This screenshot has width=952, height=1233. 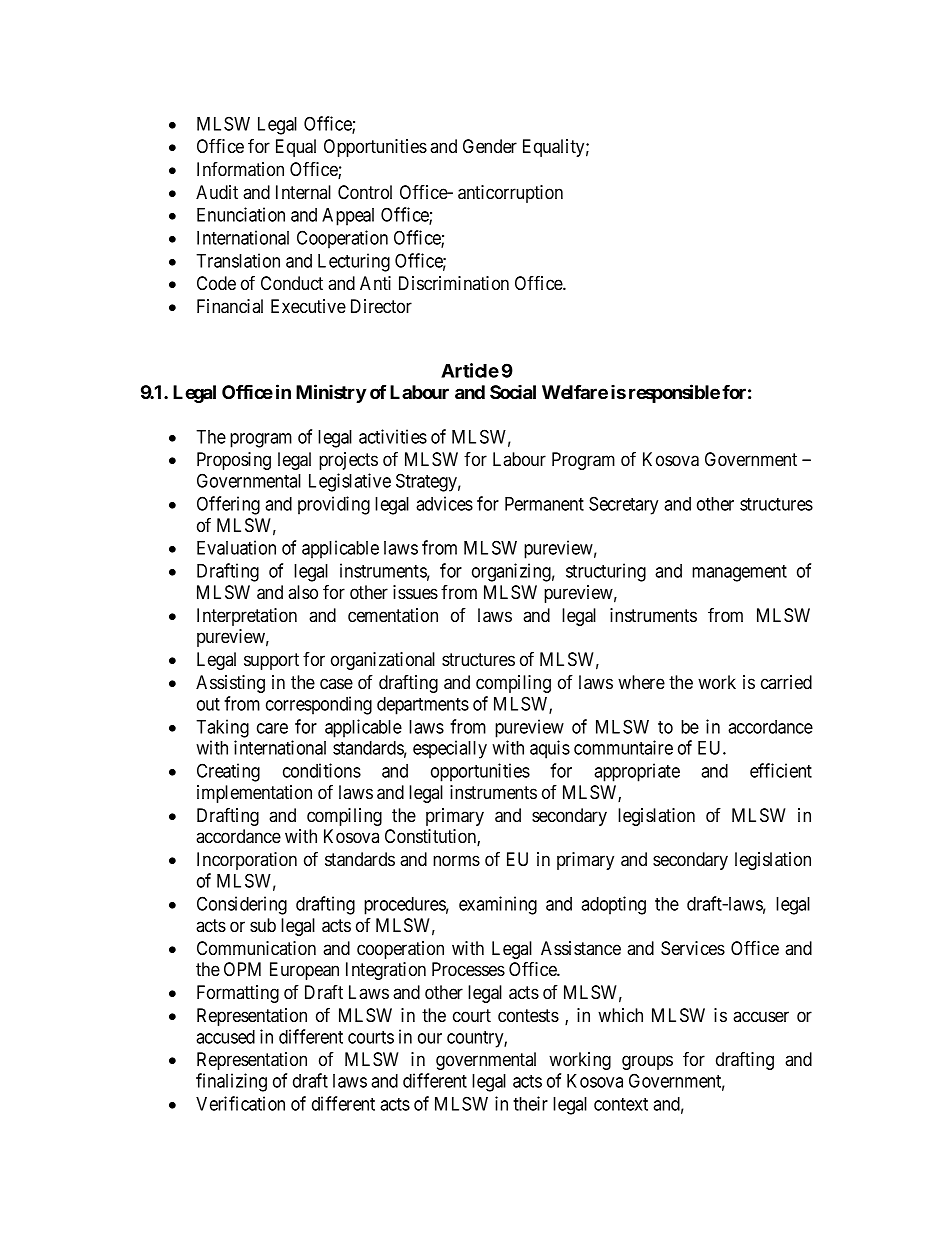 I want to click on Internal, so click(x=303, y=192).
